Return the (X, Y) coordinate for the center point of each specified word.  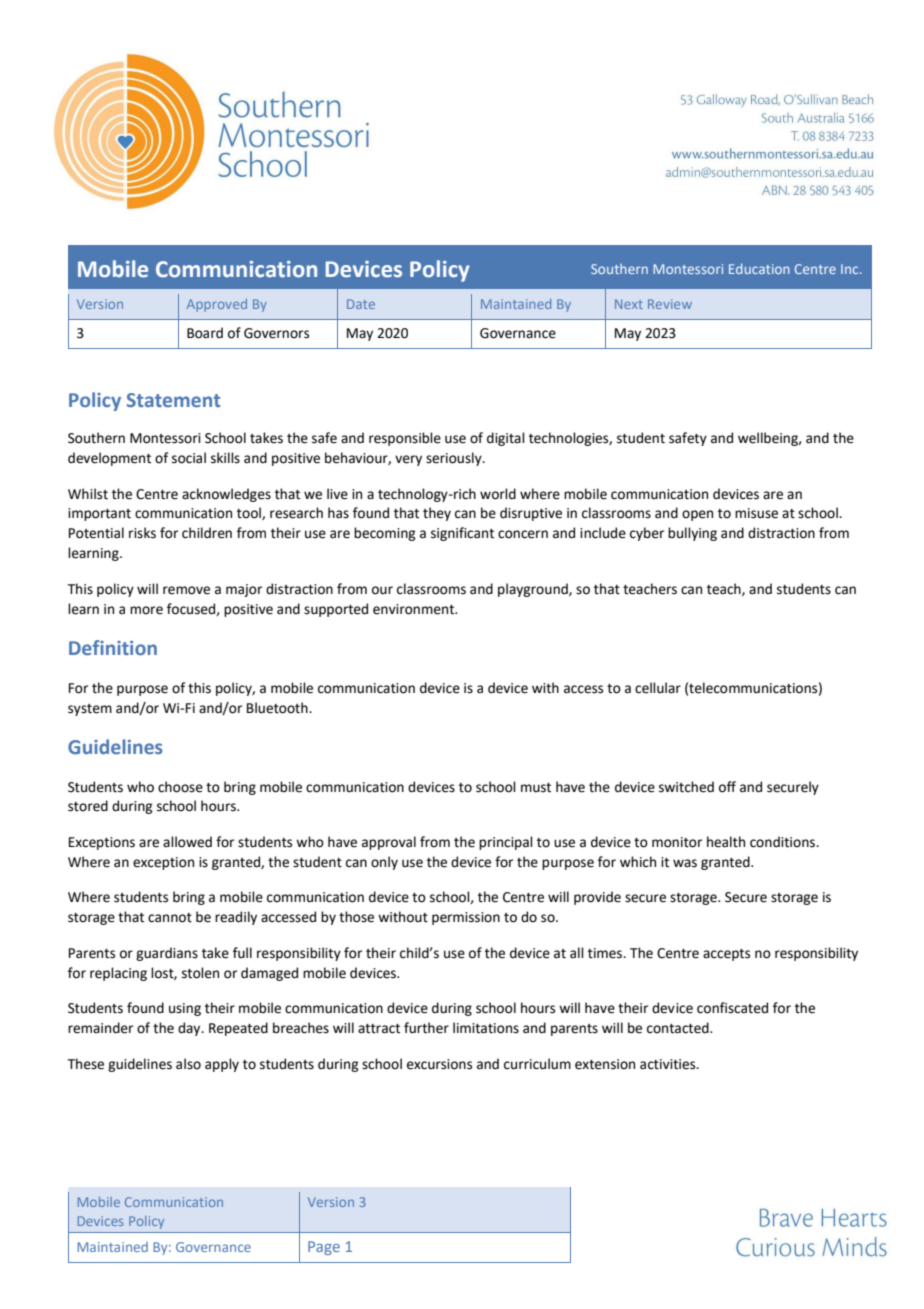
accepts (726, 955)
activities (669, 1064)
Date (361, 304)
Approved (217, 305)
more (146, 610)
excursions (439, 1064)
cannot (170, 918)
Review (670, 304)
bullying (692, 534)
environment (415, 609)
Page (324, 1248)
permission (466, 918)
